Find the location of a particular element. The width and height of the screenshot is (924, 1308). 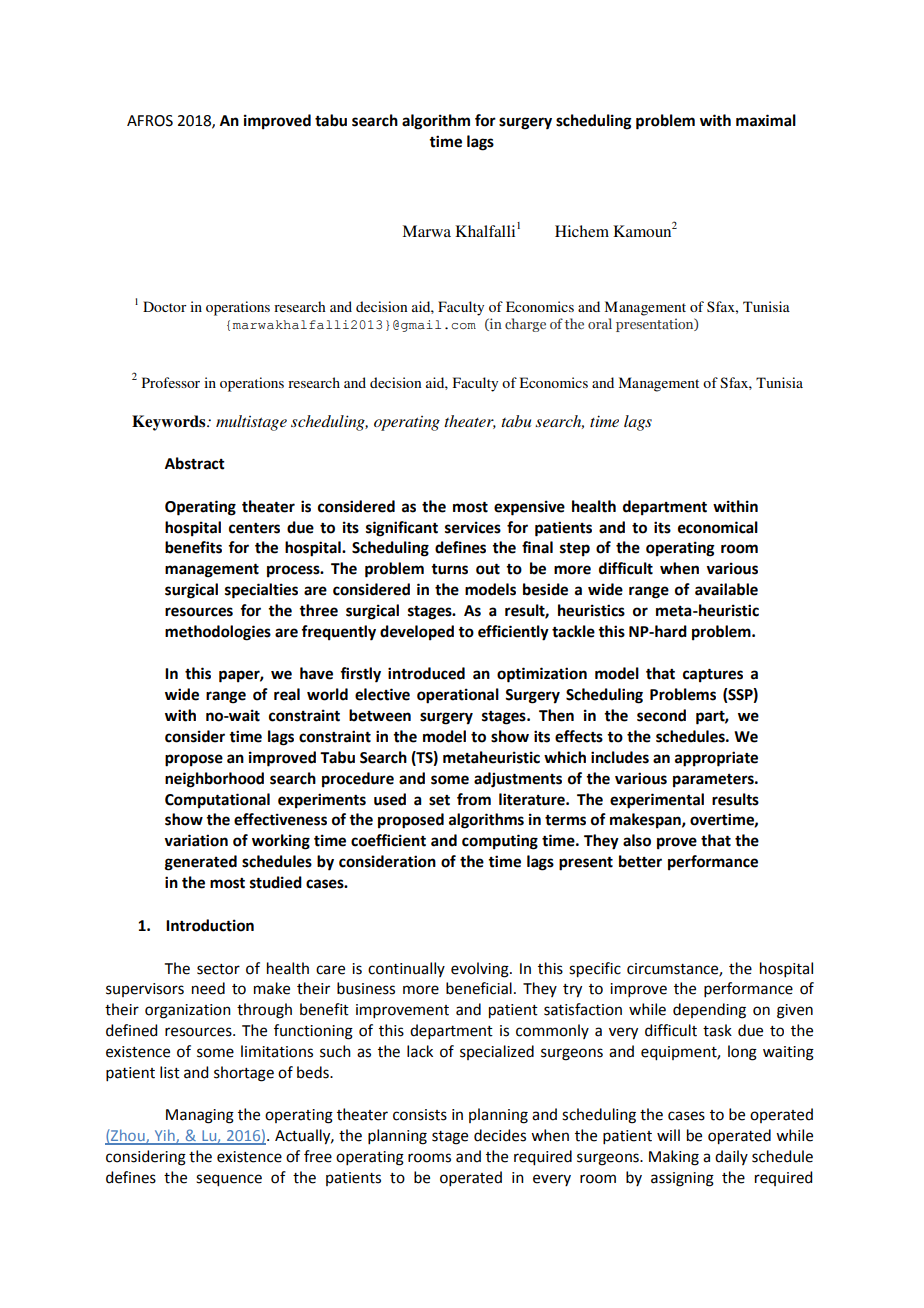

AFROS is located at coordinates (150, 121).
